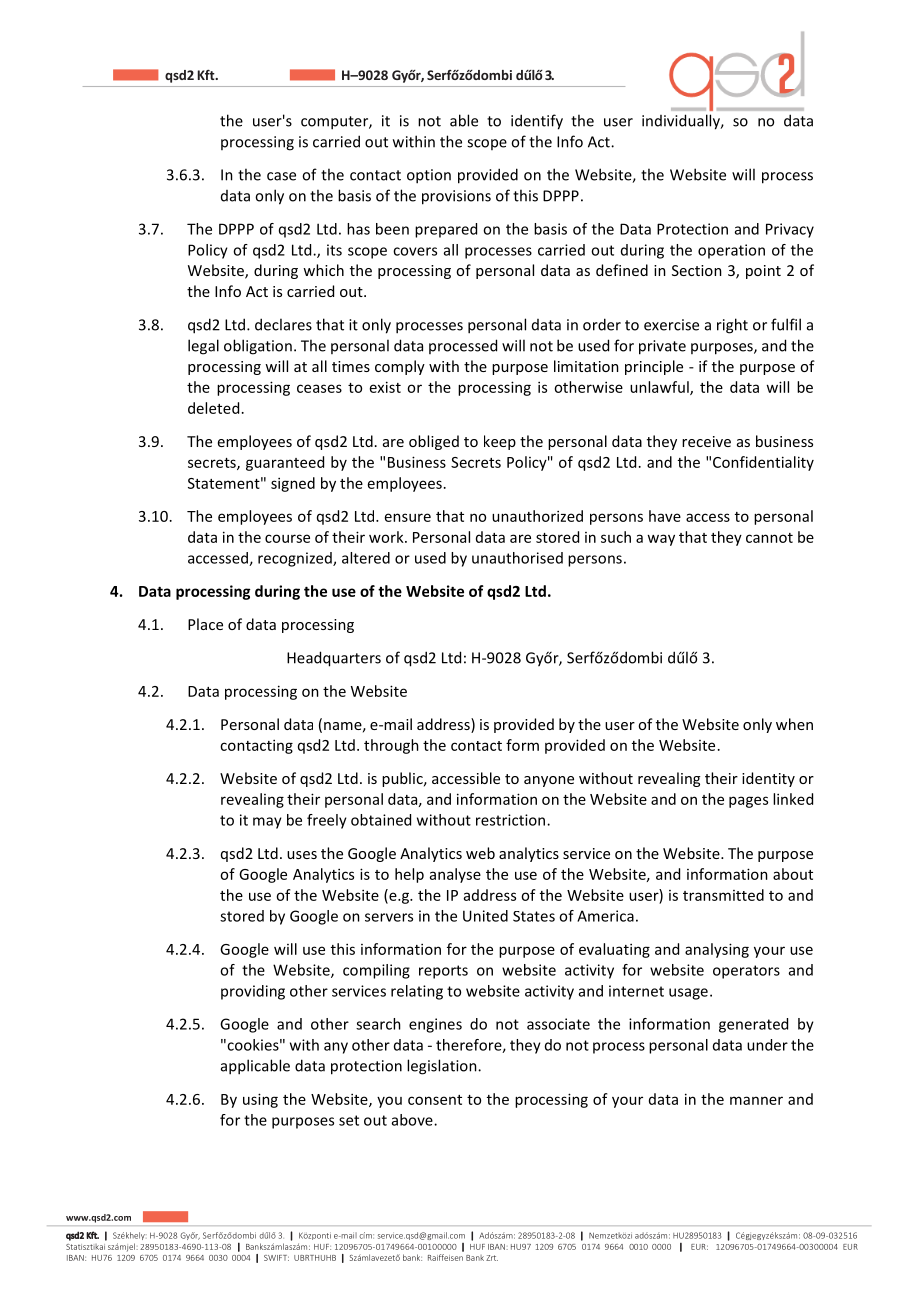 The image size is (924, 1307). Describe the element at coordinates (731, 251) in the page. I see `operation` at that location.
